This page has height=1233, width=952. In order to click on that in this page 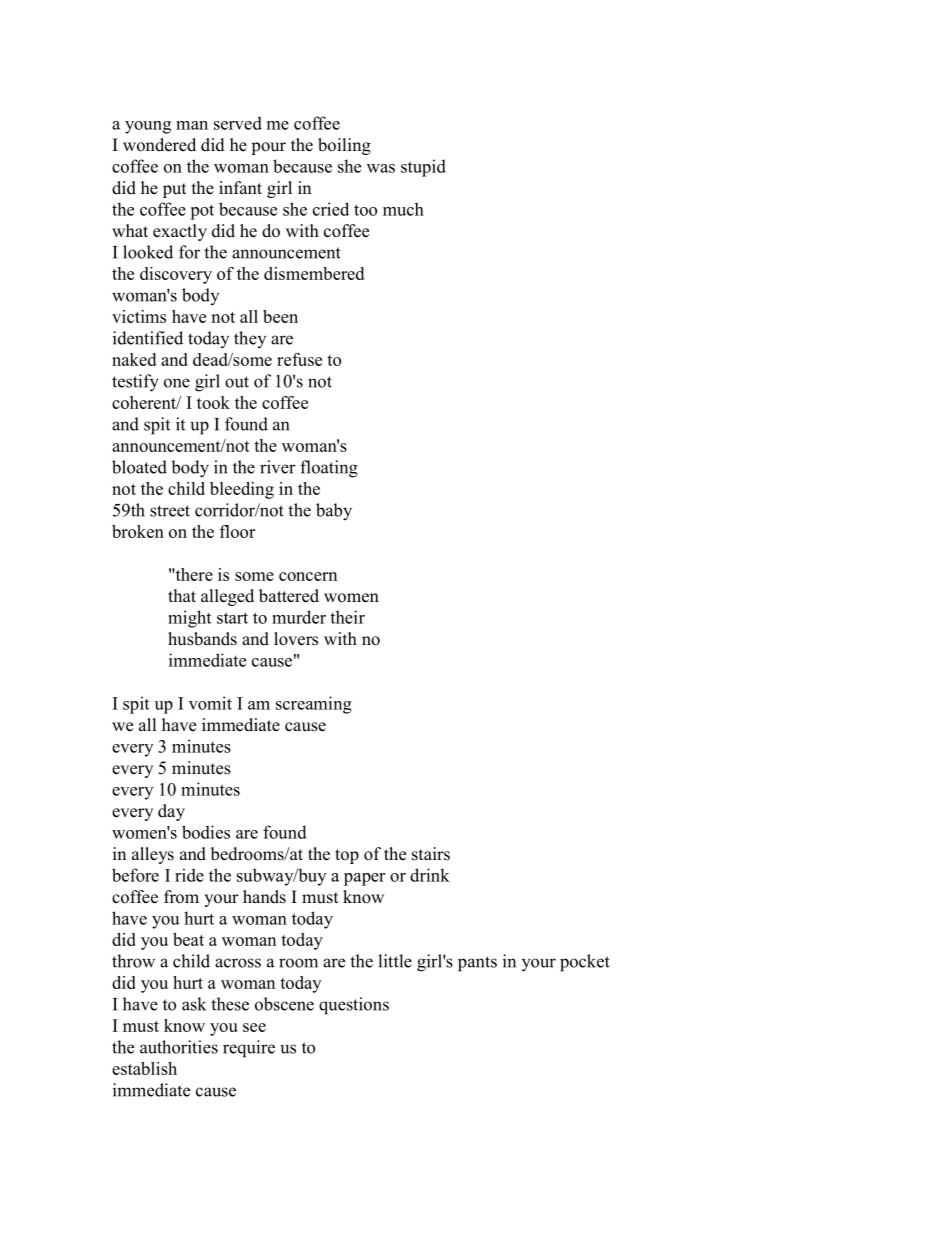, I will do `click(182, 595)`.
